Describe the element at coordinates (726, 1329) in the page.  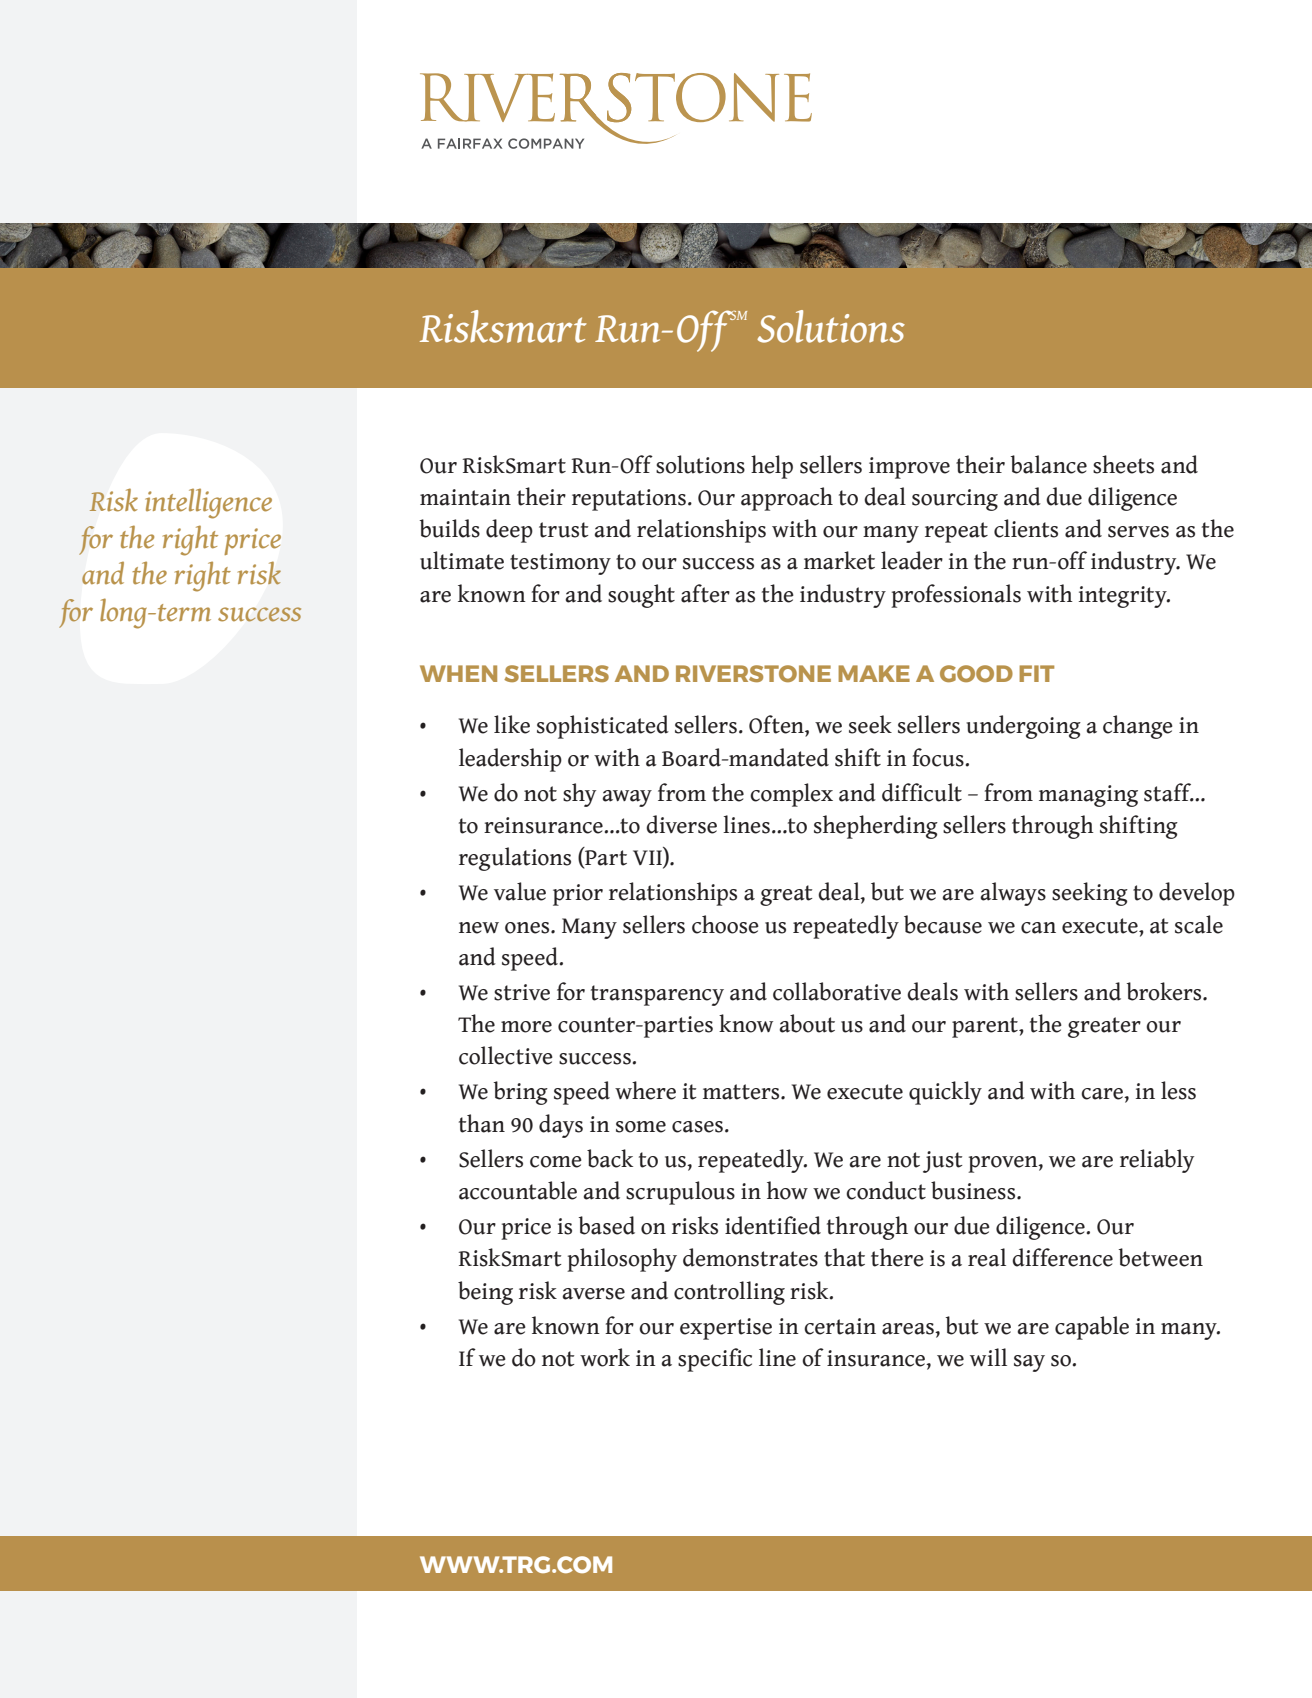
I see `expertise` at that location.
